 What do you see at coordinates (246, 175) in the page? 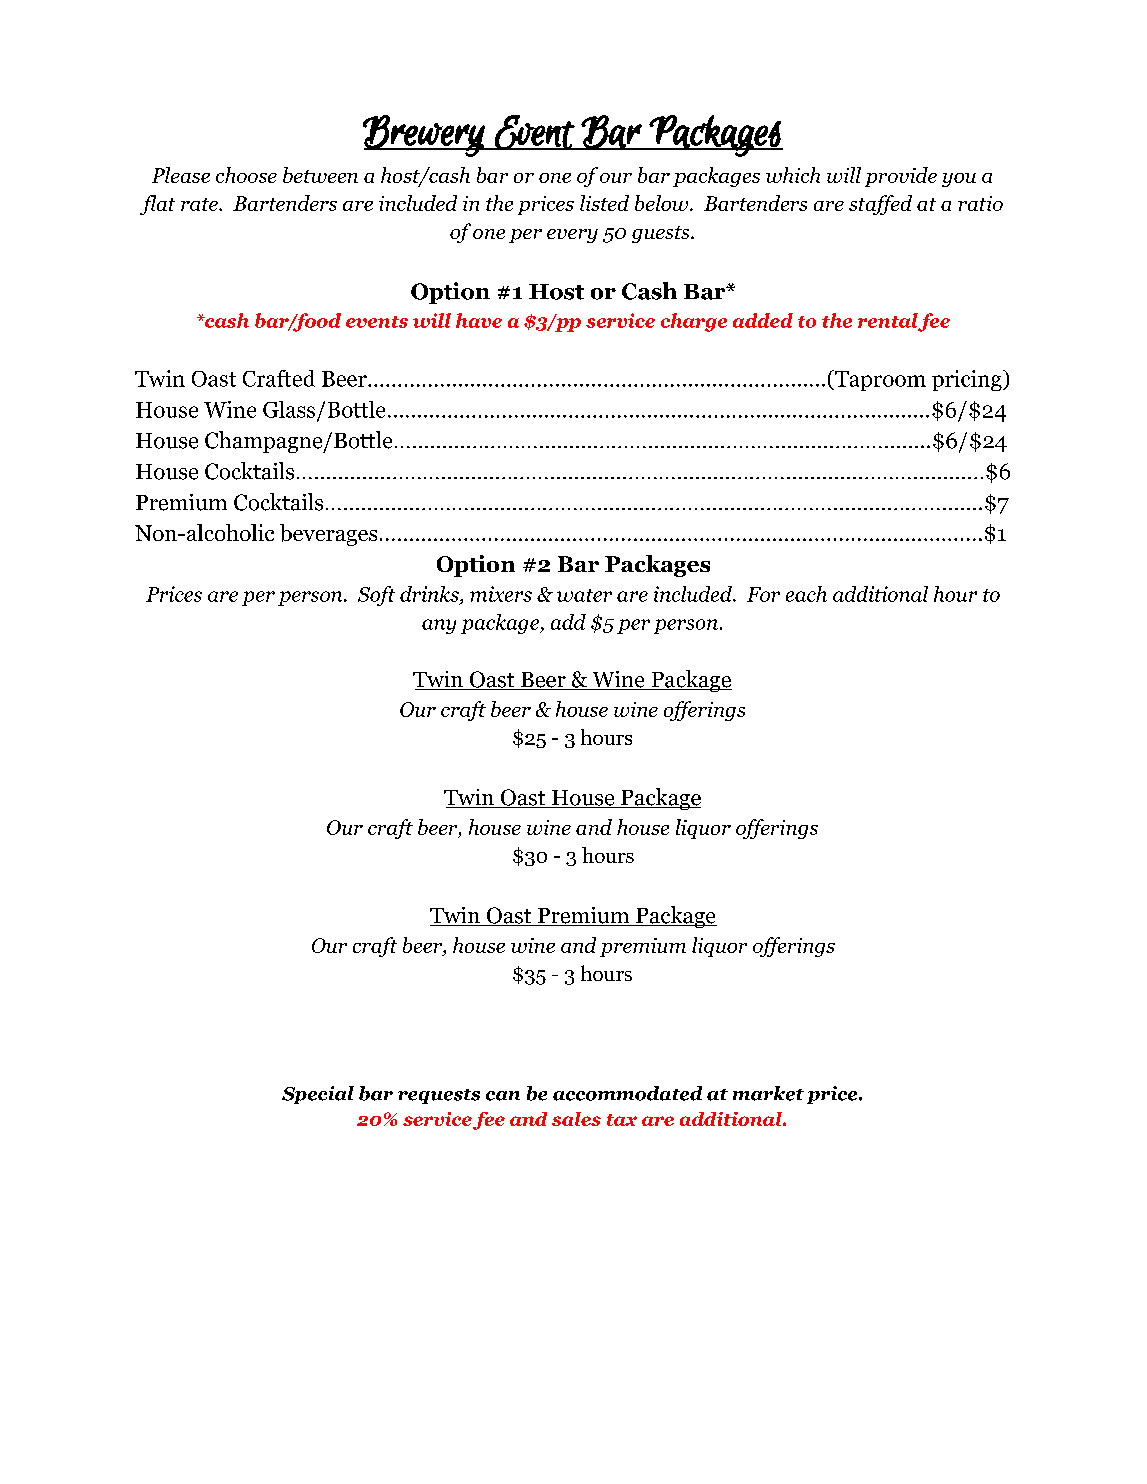
I see `choose` at bounding box center [246, 175].
